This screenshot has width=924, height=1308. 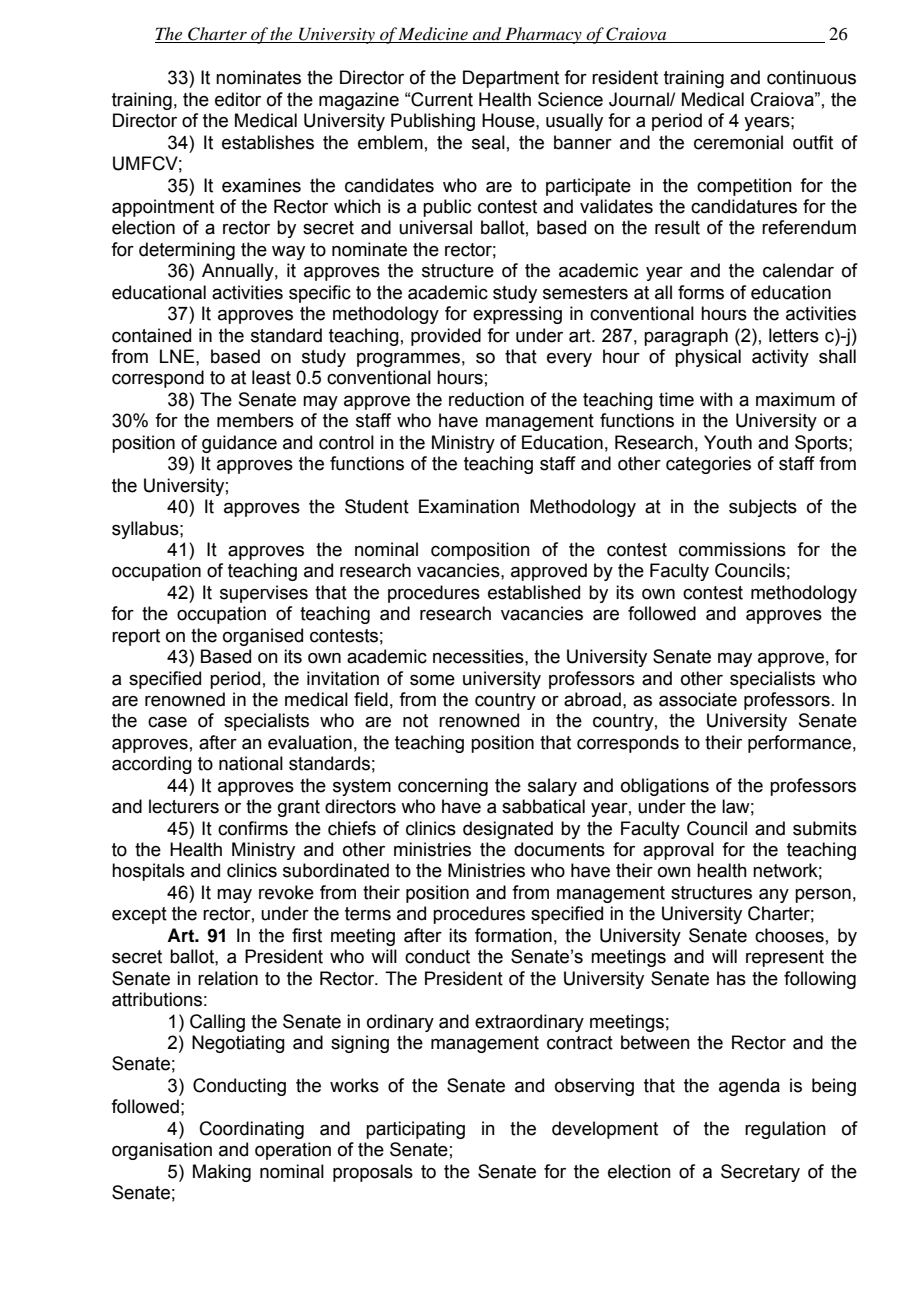 I want to click on any, so click(x=774, y=896).
